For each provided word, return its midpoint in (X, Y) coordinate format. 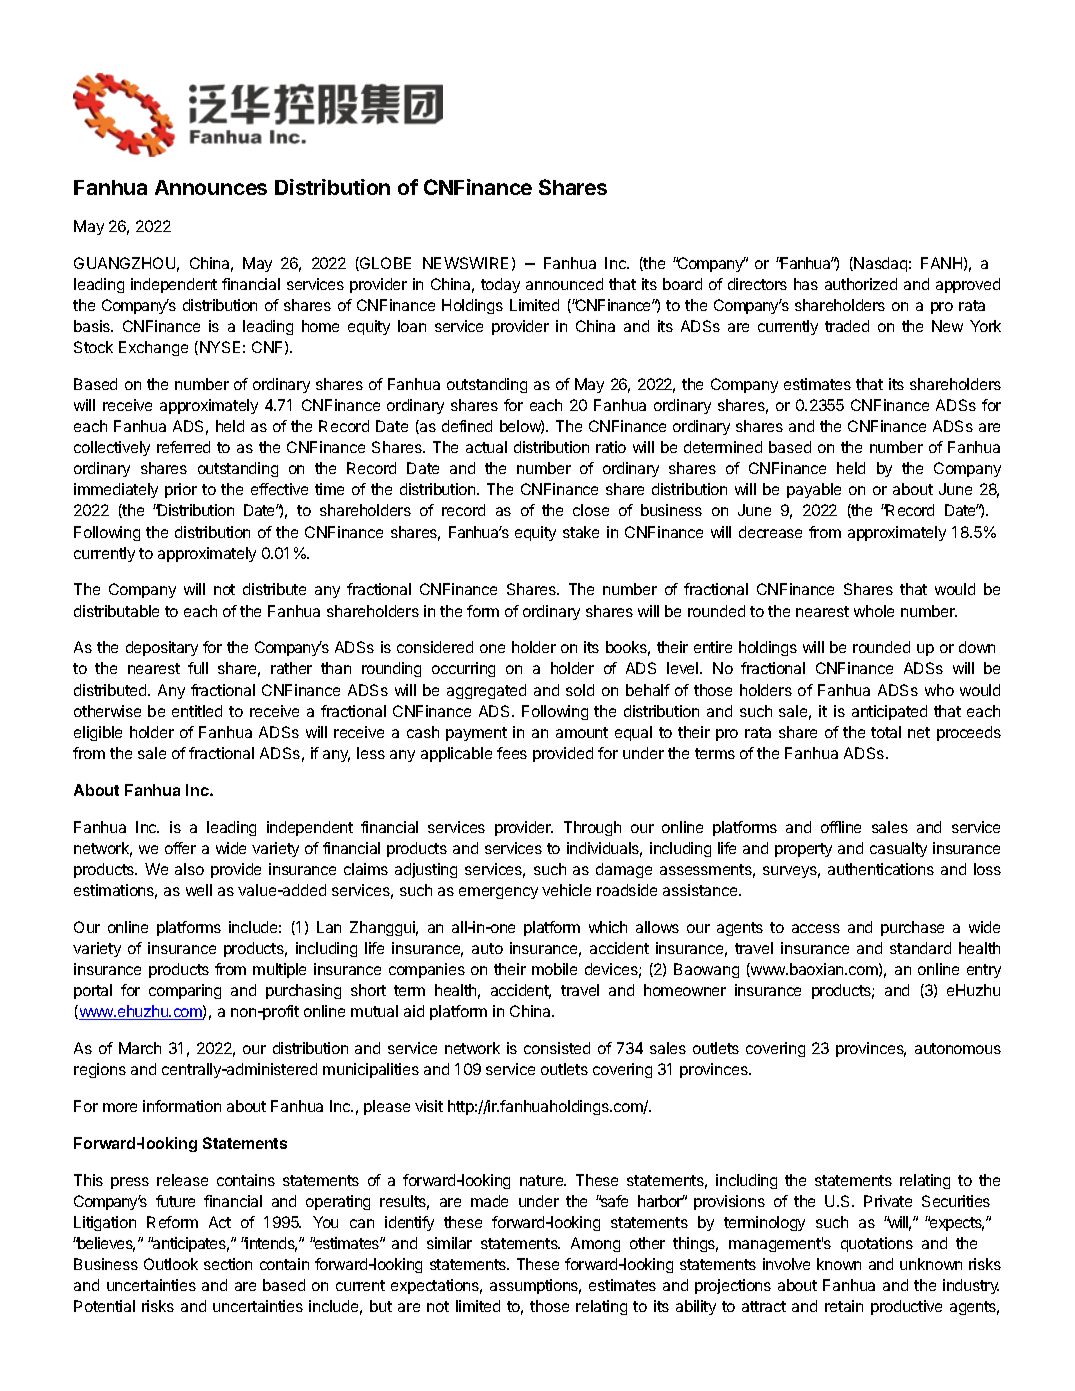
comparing (185, 991)
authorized (861, 284)
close (591, 510)
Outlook (171, 1264)
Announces (211, 187)
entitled (197, 711)
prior (181, 490)
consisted (557, 1048)
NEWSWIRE (465, 263)
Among (595, 1244)
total (886, 732)
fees (512, 753)
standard (920, 948)
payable (814, 490)
